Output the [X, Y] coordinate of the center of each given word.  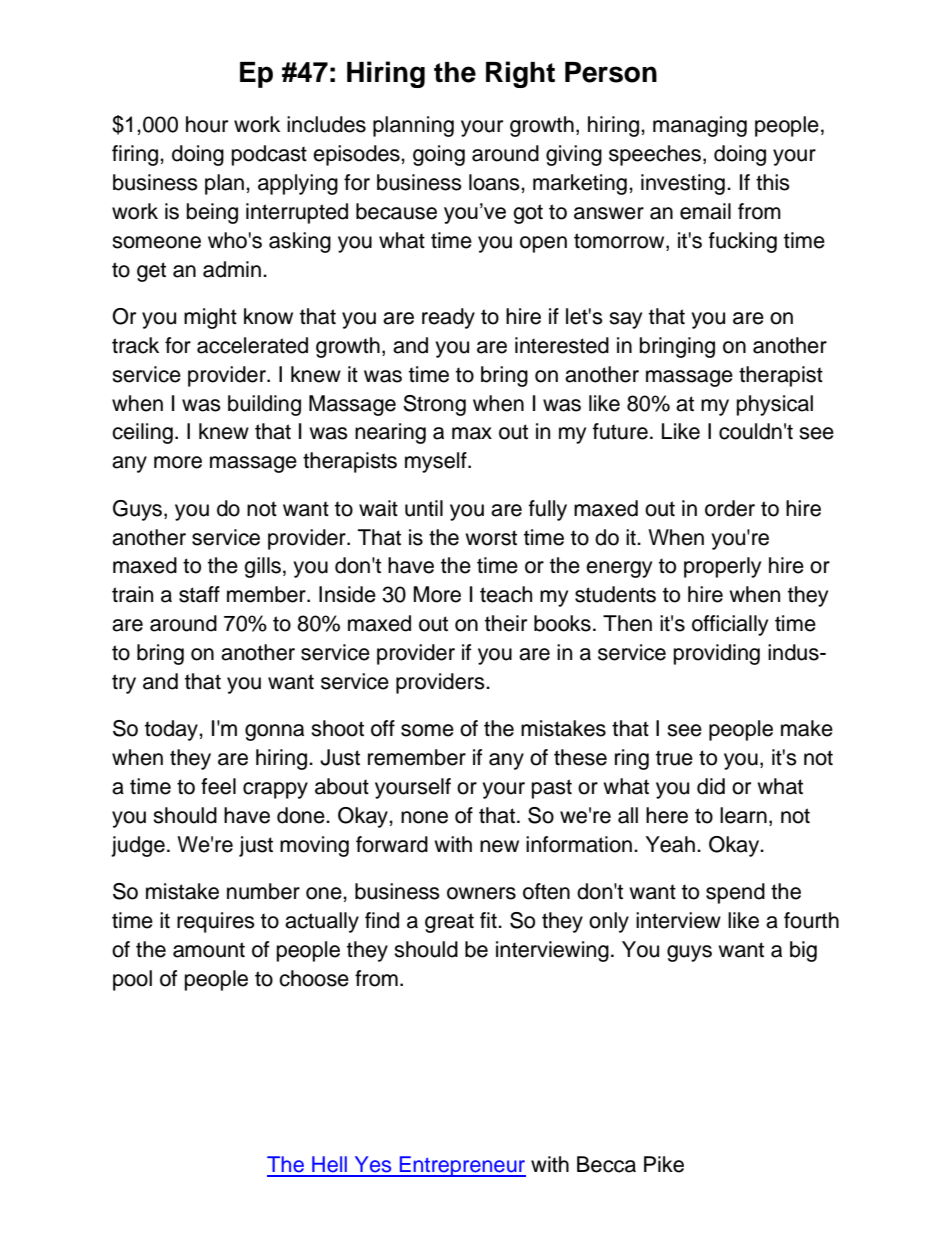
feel [218, 786]
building [264, 405]
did [711, 786]
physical [775, 405]
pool [132, 980]
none [424, 817]
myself [437, 462]
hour [207, 124]
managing [700, 126]
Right [520, 74]
